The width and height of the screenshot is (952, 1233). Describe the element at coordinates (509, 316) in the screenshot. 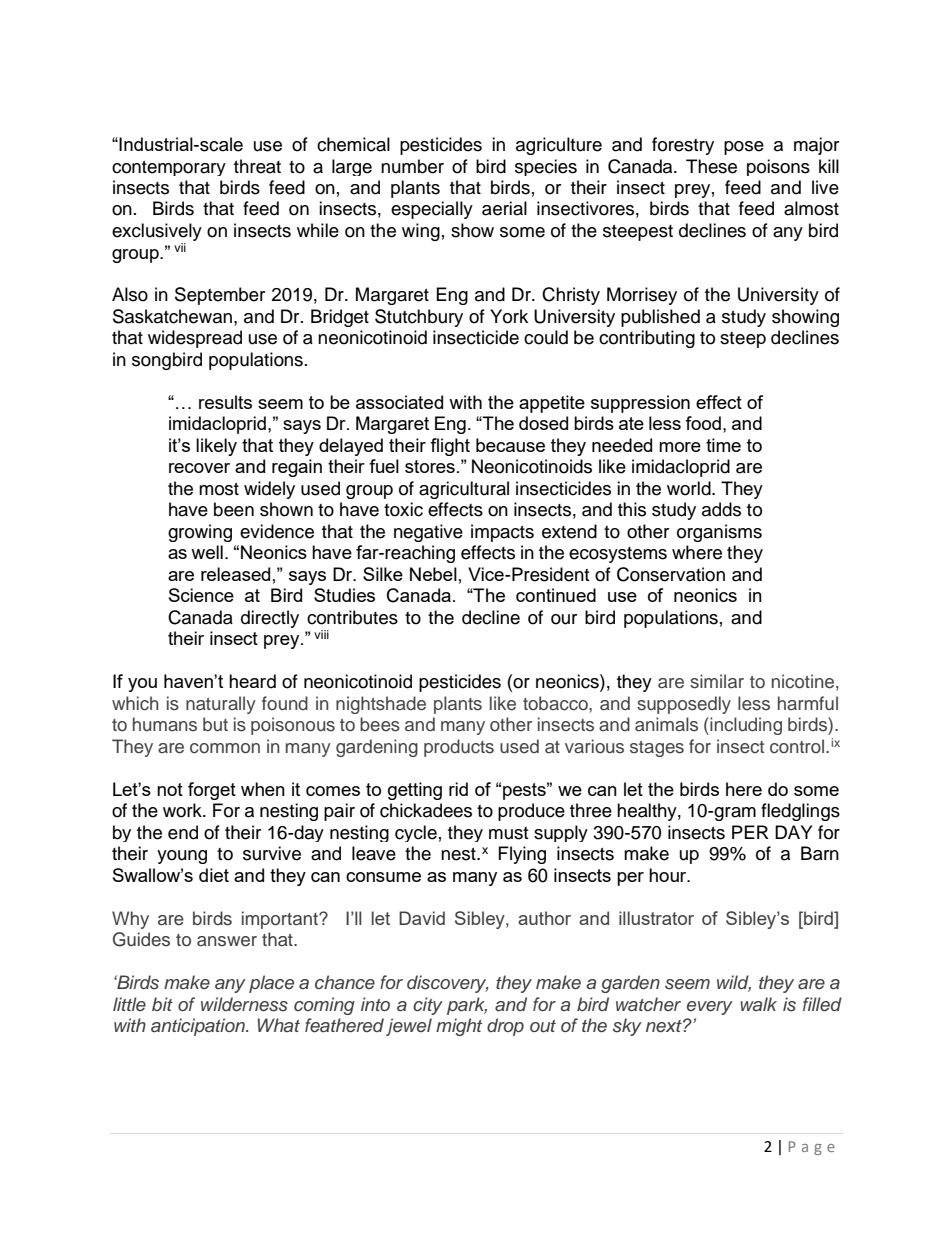

I see `York` at that location.
